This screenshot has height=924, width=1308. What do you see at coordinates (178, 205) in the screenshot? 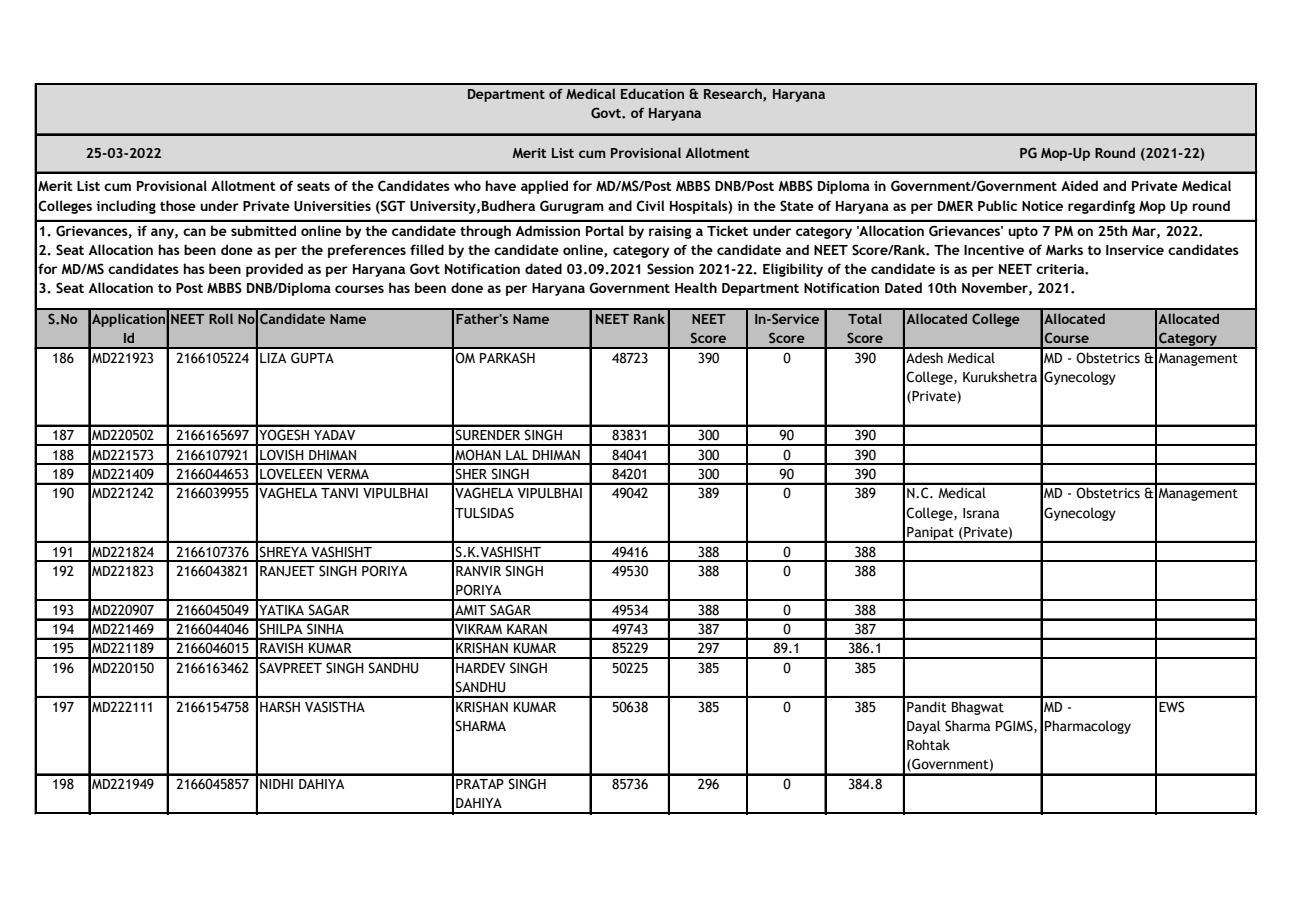
I see `those` at bounding box center [178, 205].
